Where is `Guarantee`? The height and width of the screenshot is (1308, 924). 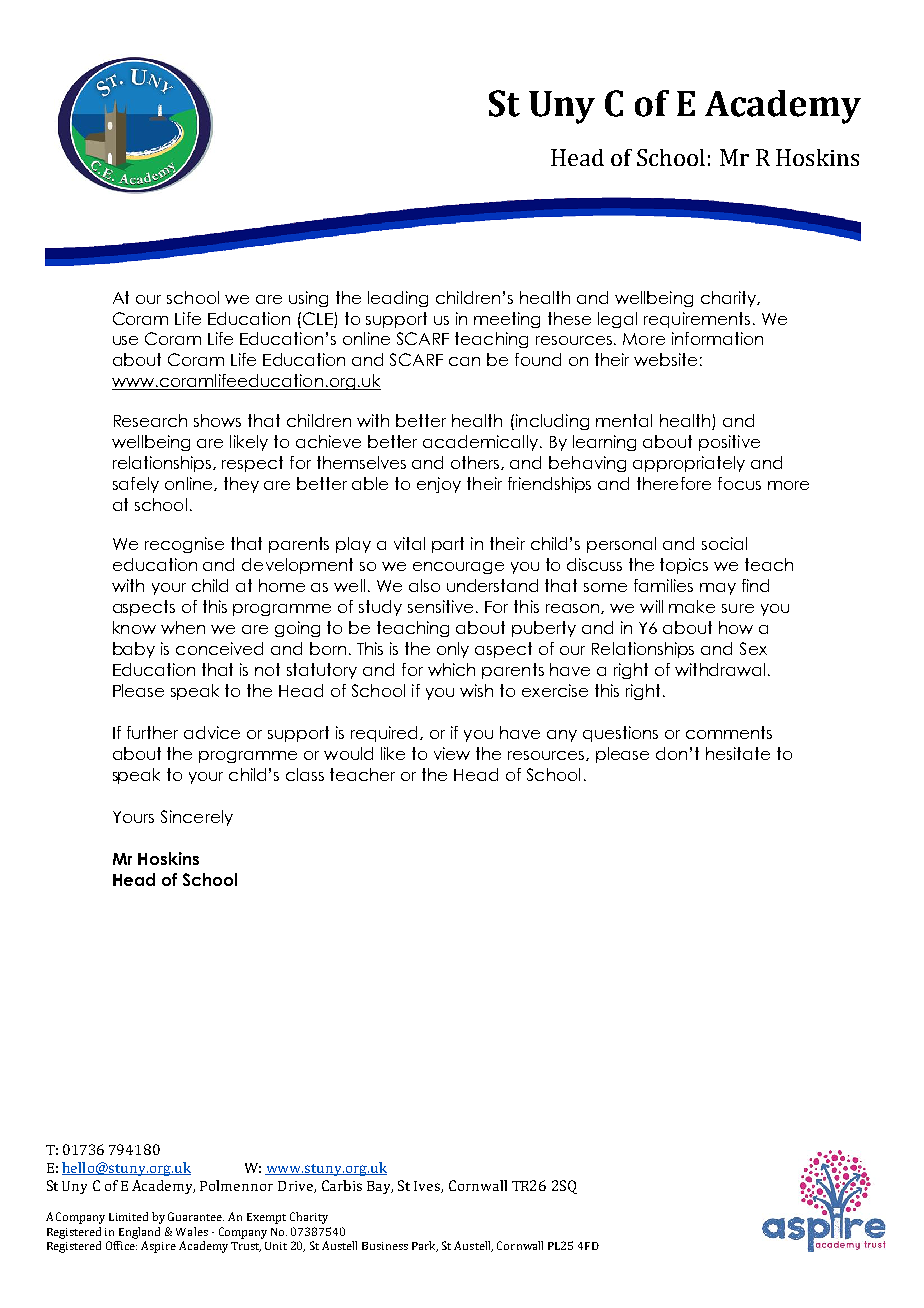
Guarantee is located at coordinates (196, 1216).
